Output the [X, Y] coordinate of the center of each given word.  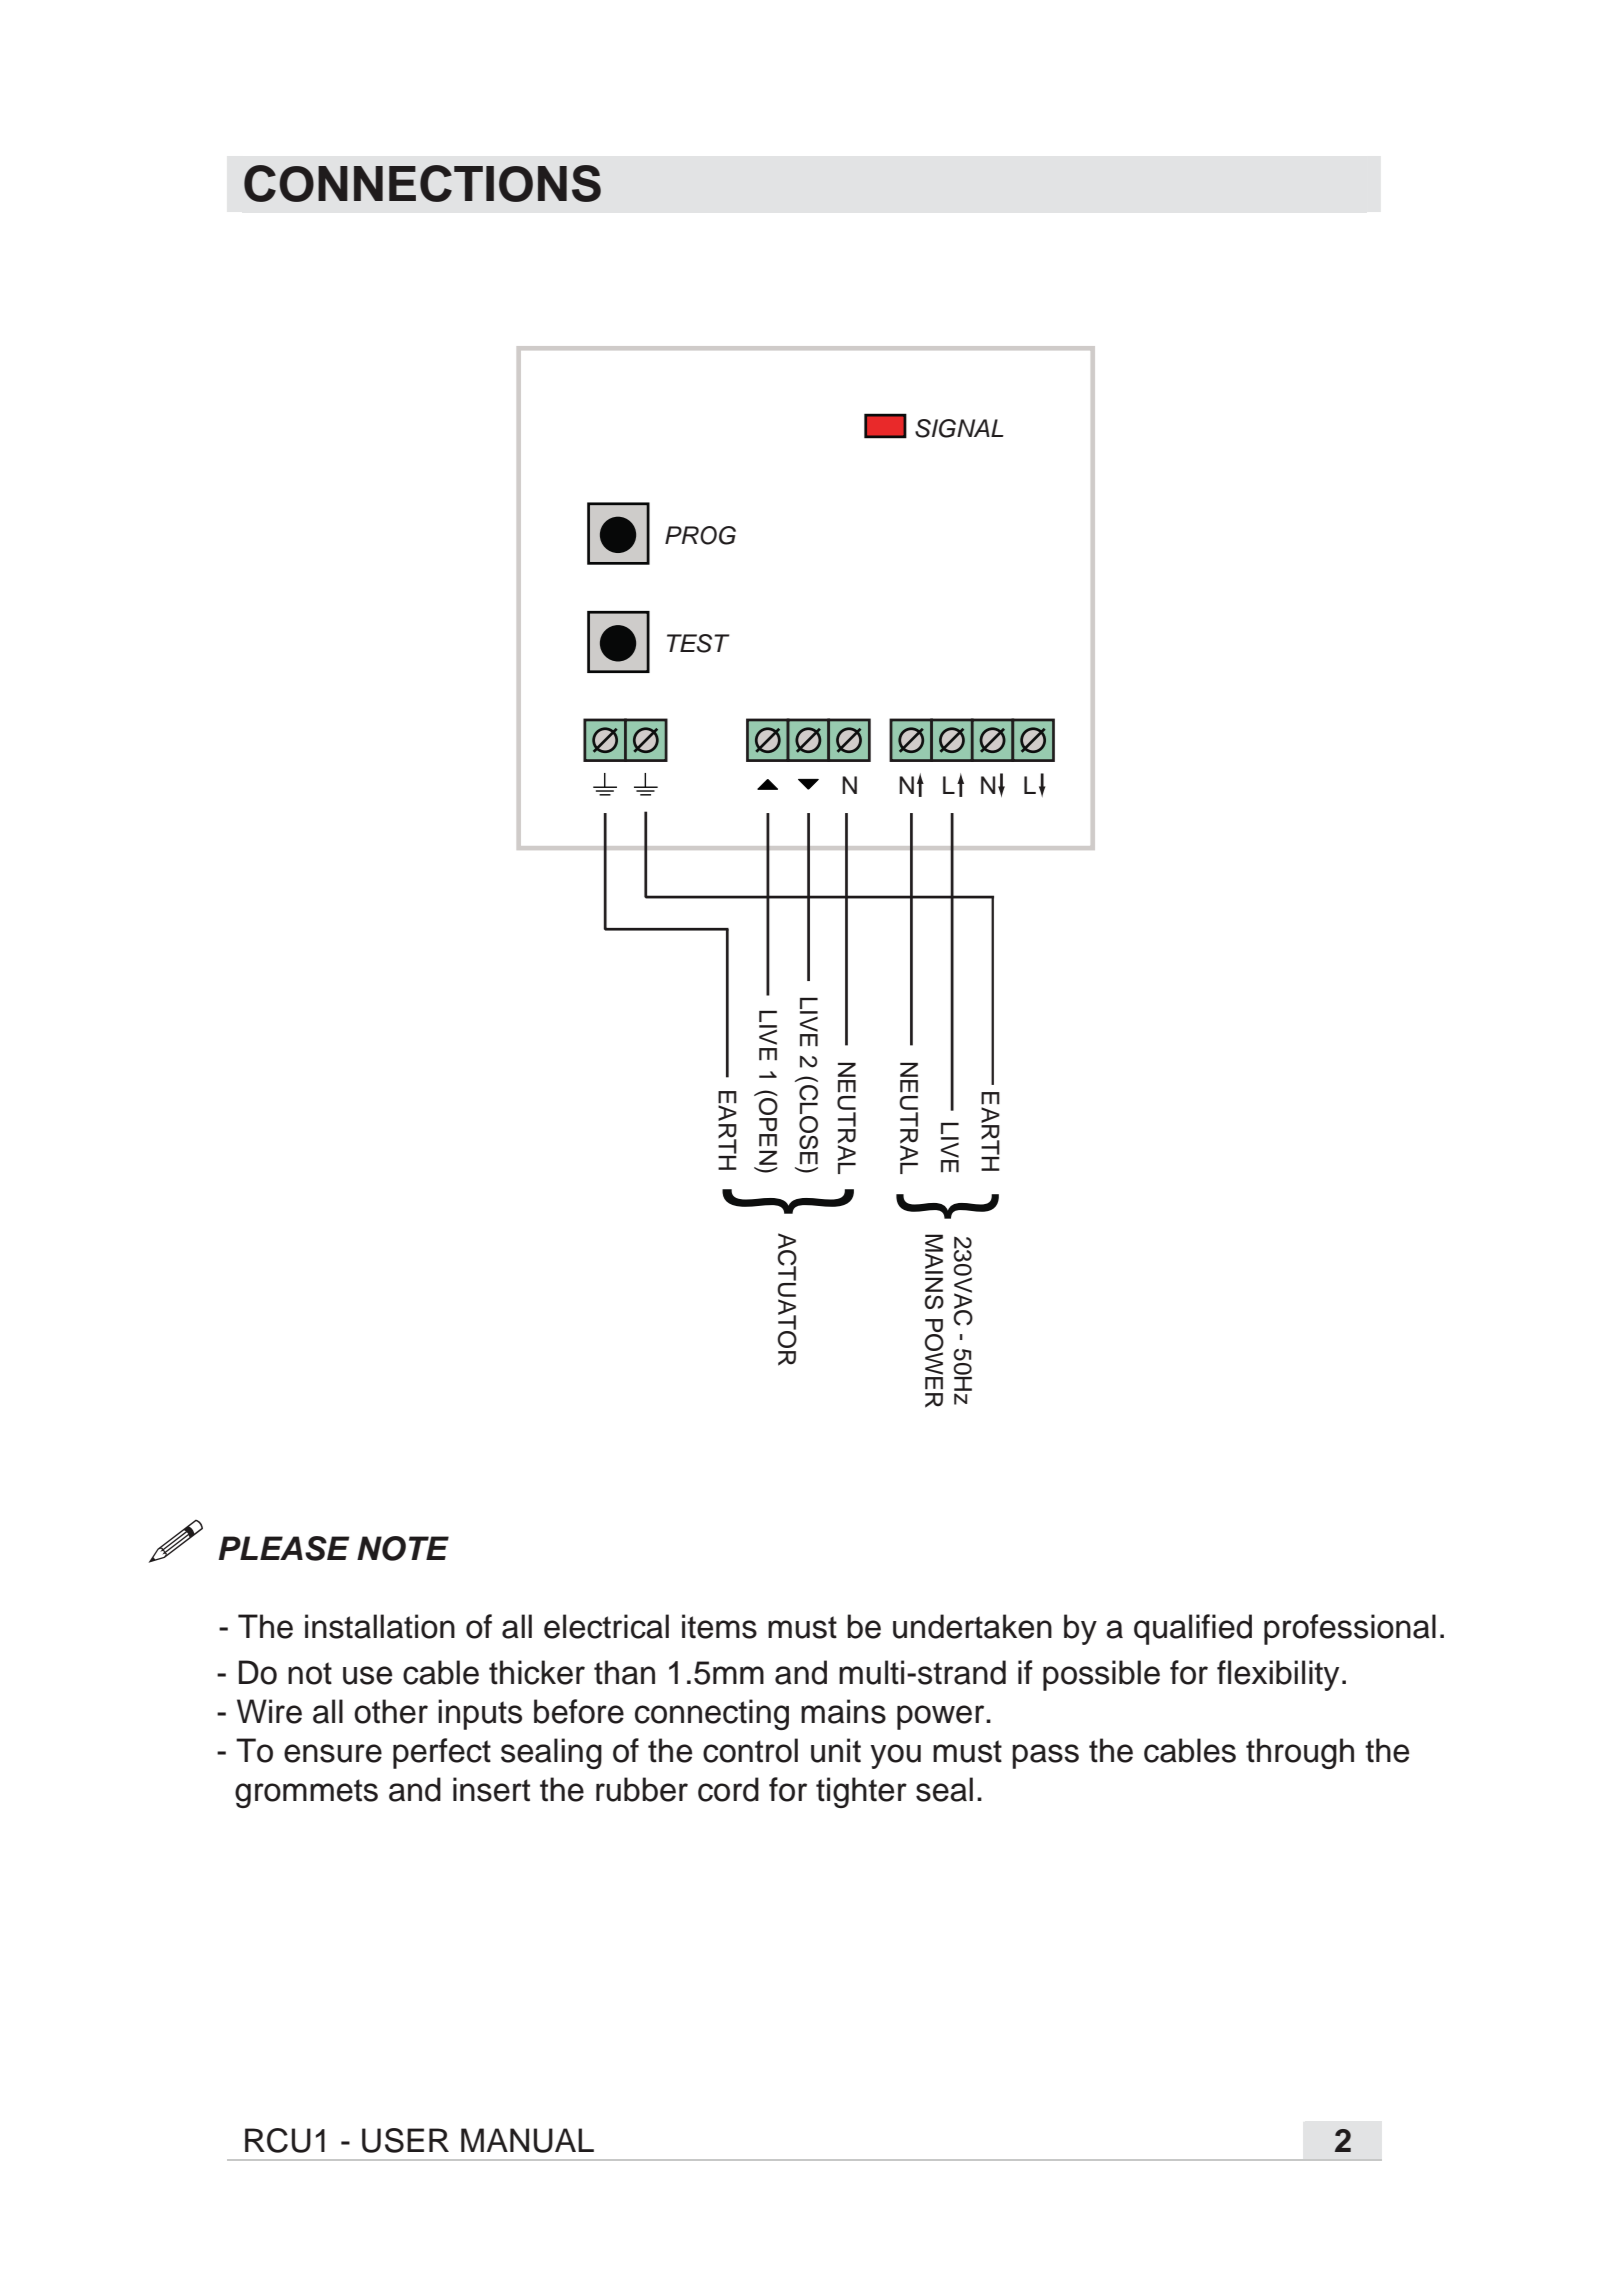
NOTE [403, 1548]
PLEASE [284, 1548]
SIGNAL [959, 428]
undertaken [972, 1626]
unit [836, 1750]
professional [1350, 1629]
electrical [606, 1626]
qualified [1193, 1629]
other [391, 1711]
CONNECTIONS [422, 183]
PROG [700, 535]
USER [405, 2140]
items [719, 1626]
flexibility [1278, 1675]
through [1300, 1753]
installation [380, 1626]
